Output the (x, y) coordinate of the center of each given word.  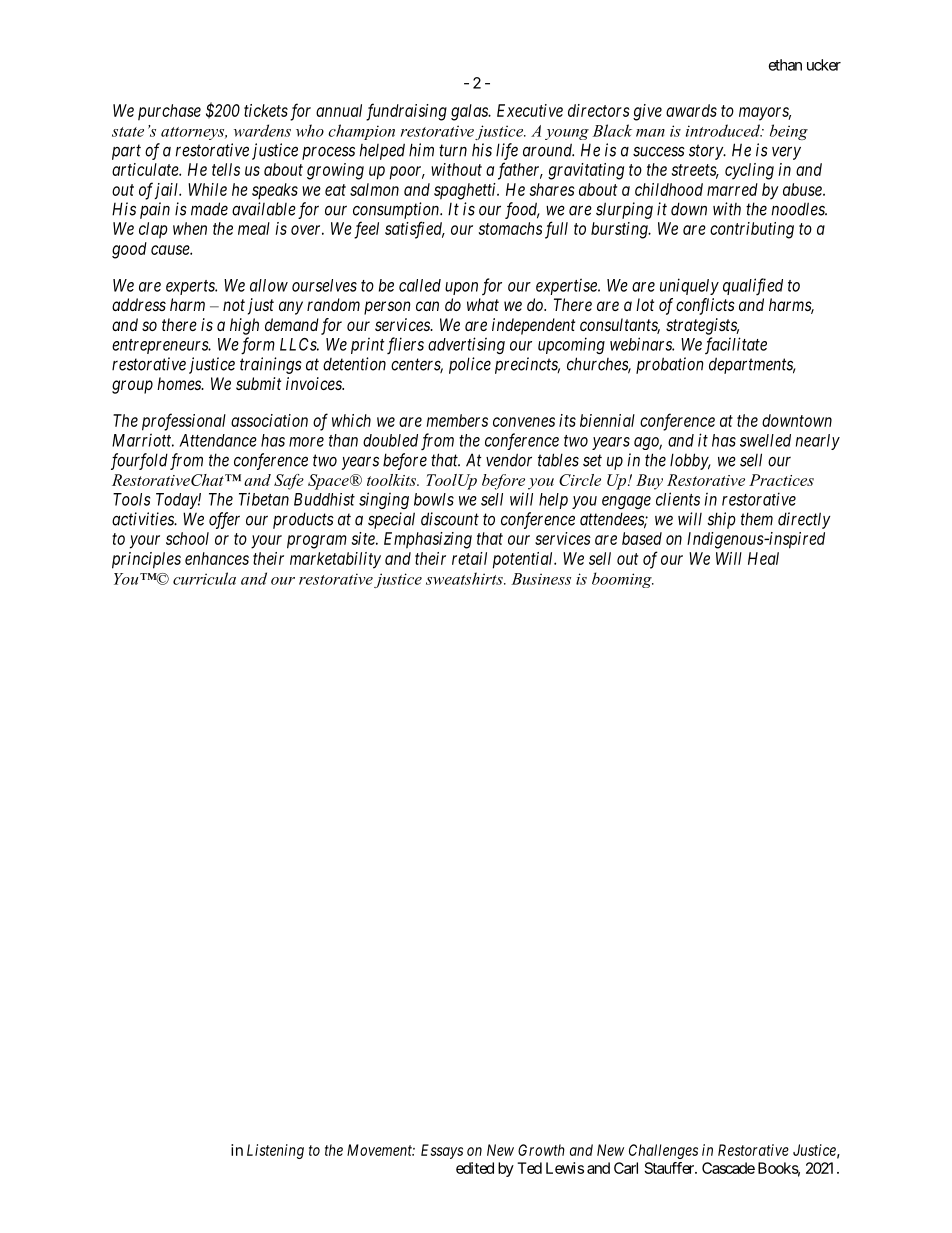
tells (226, 169)
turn (453, 150)
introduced (724, 130)
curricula (204, 578)
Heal (763, 558)
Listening (275, 1151)
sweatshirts (465, 578)
